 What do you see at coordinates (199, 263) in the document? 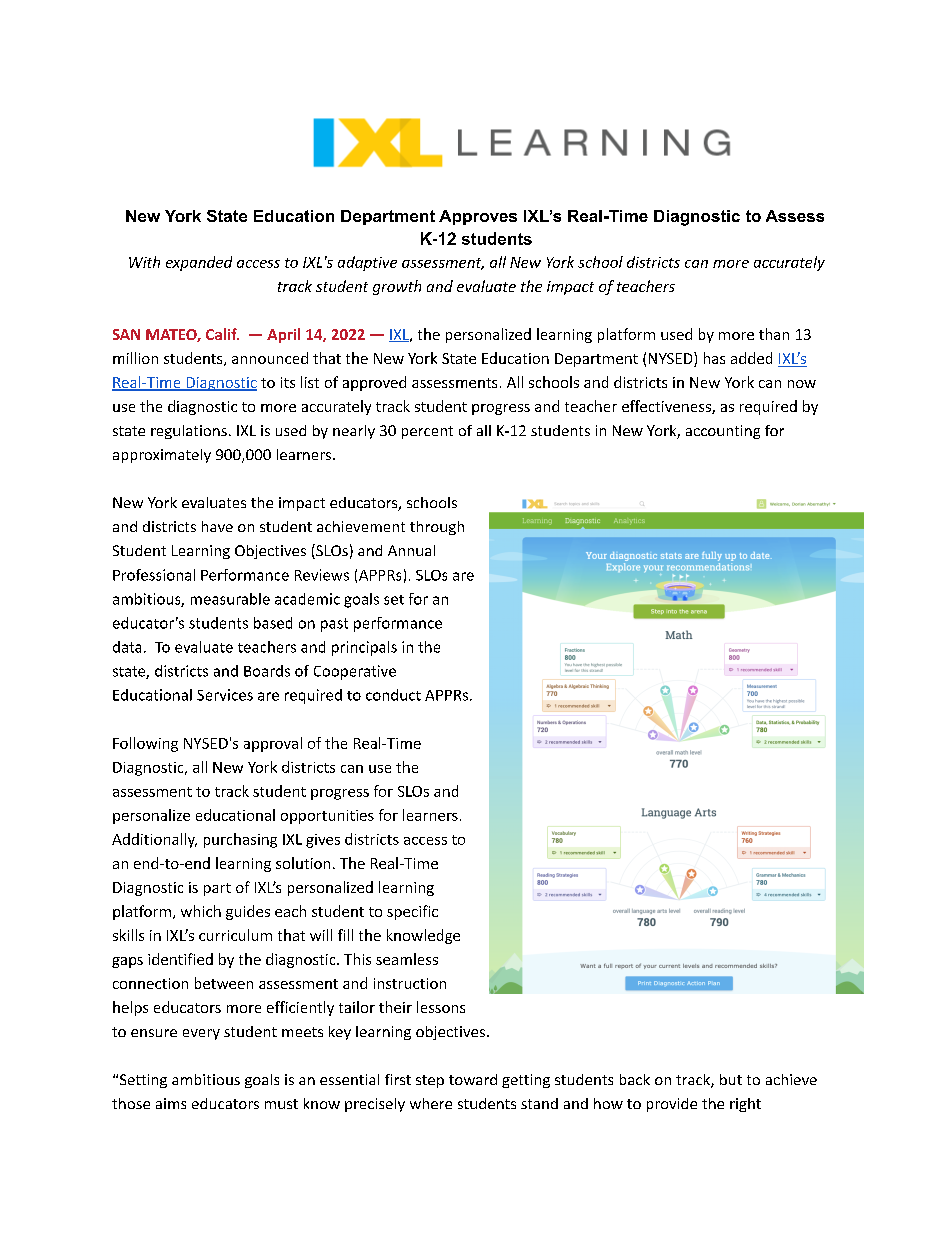
I see `expanded` at bounding box center [199, 263].
